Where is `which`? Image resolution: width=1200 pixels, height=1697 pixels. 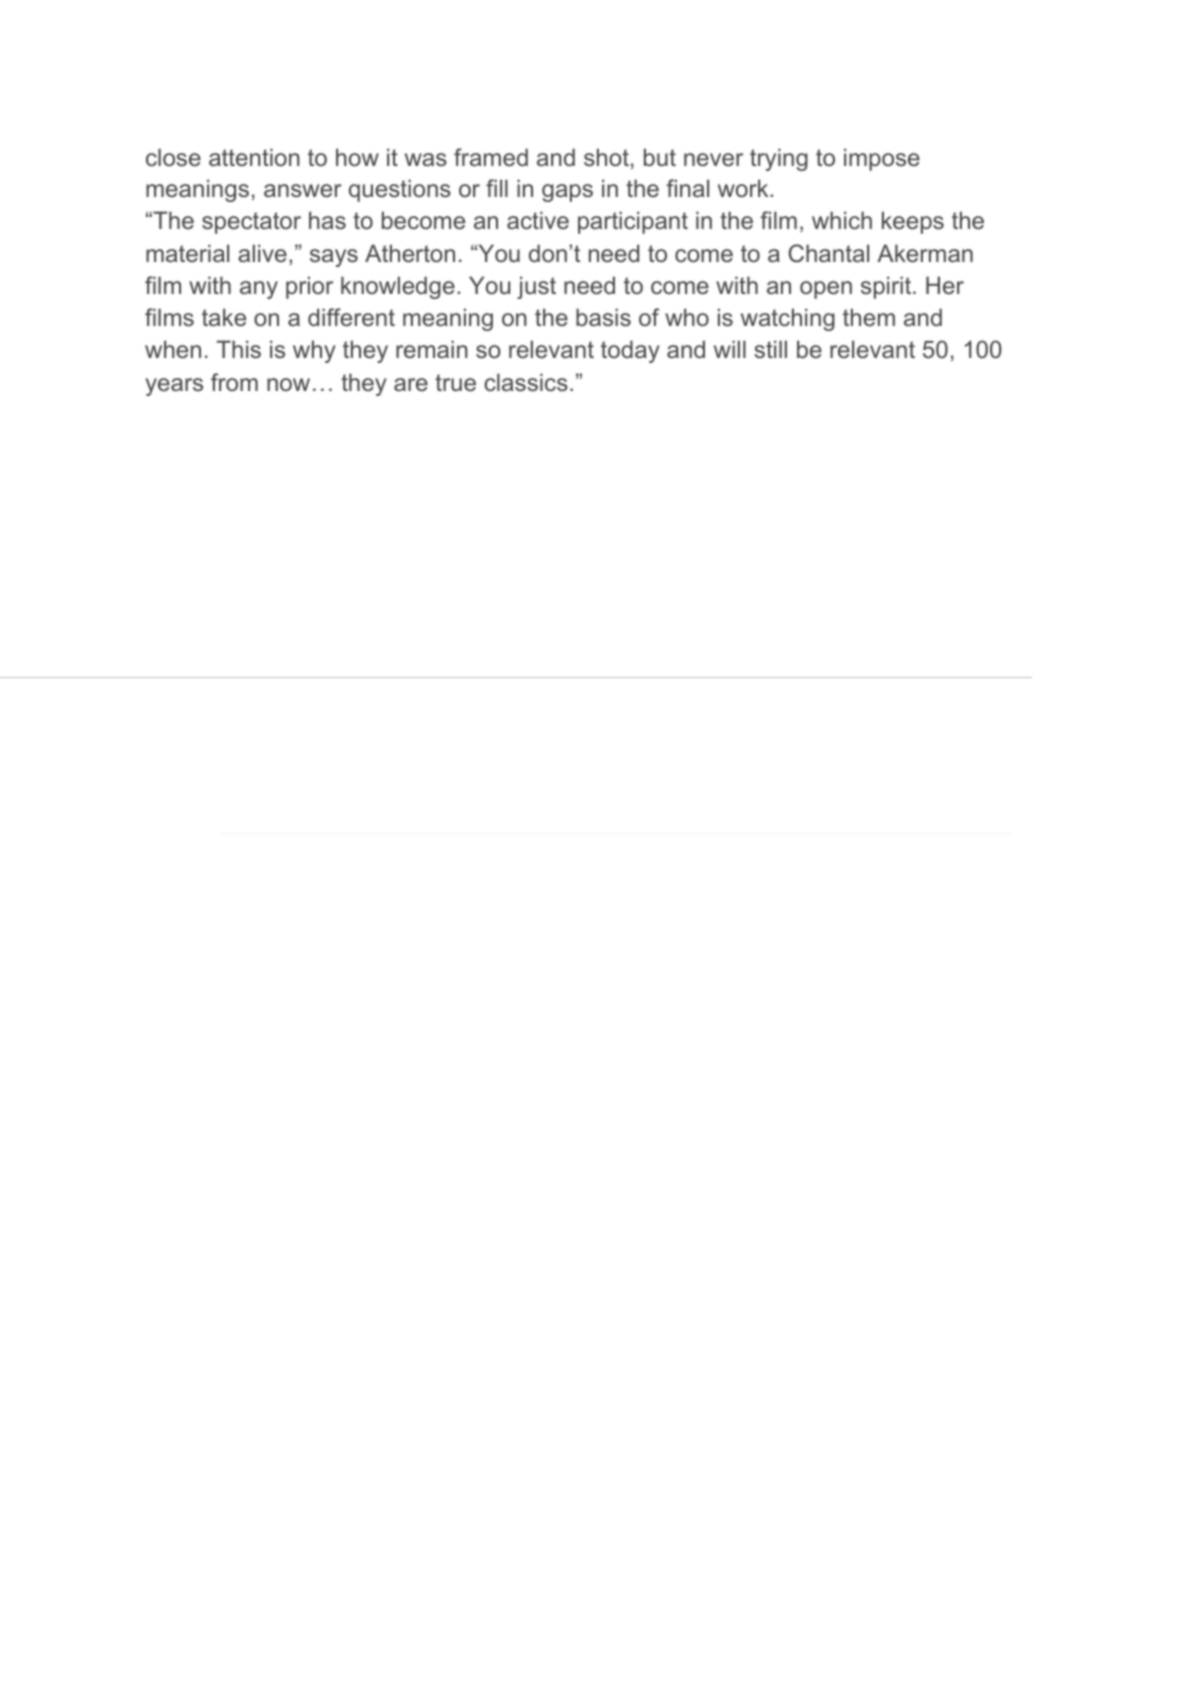 which is located at coordinates (842, 220).
